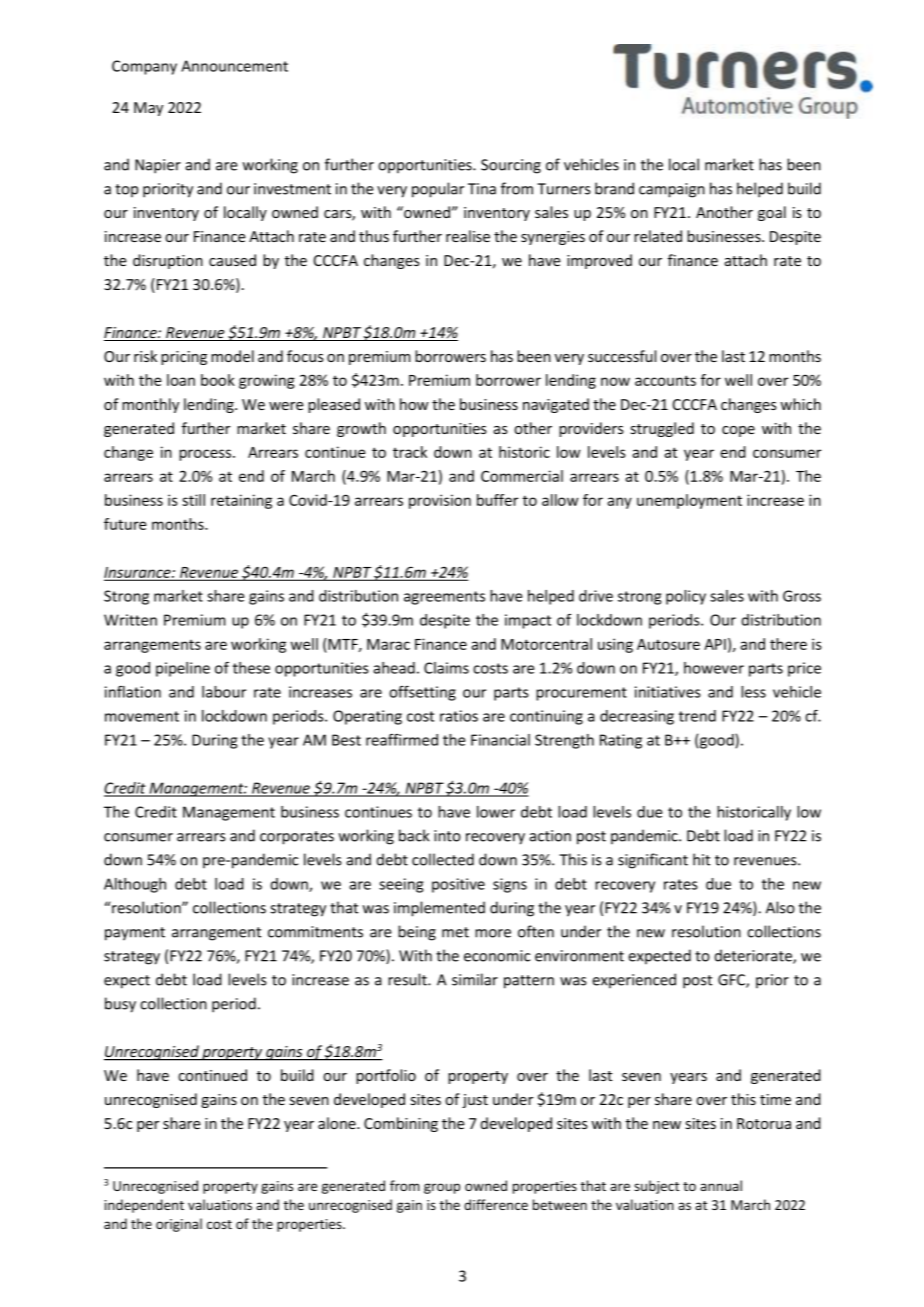  Describe the element at coordinates (135, 934) in the screenshot. I see `payment` at that location.
